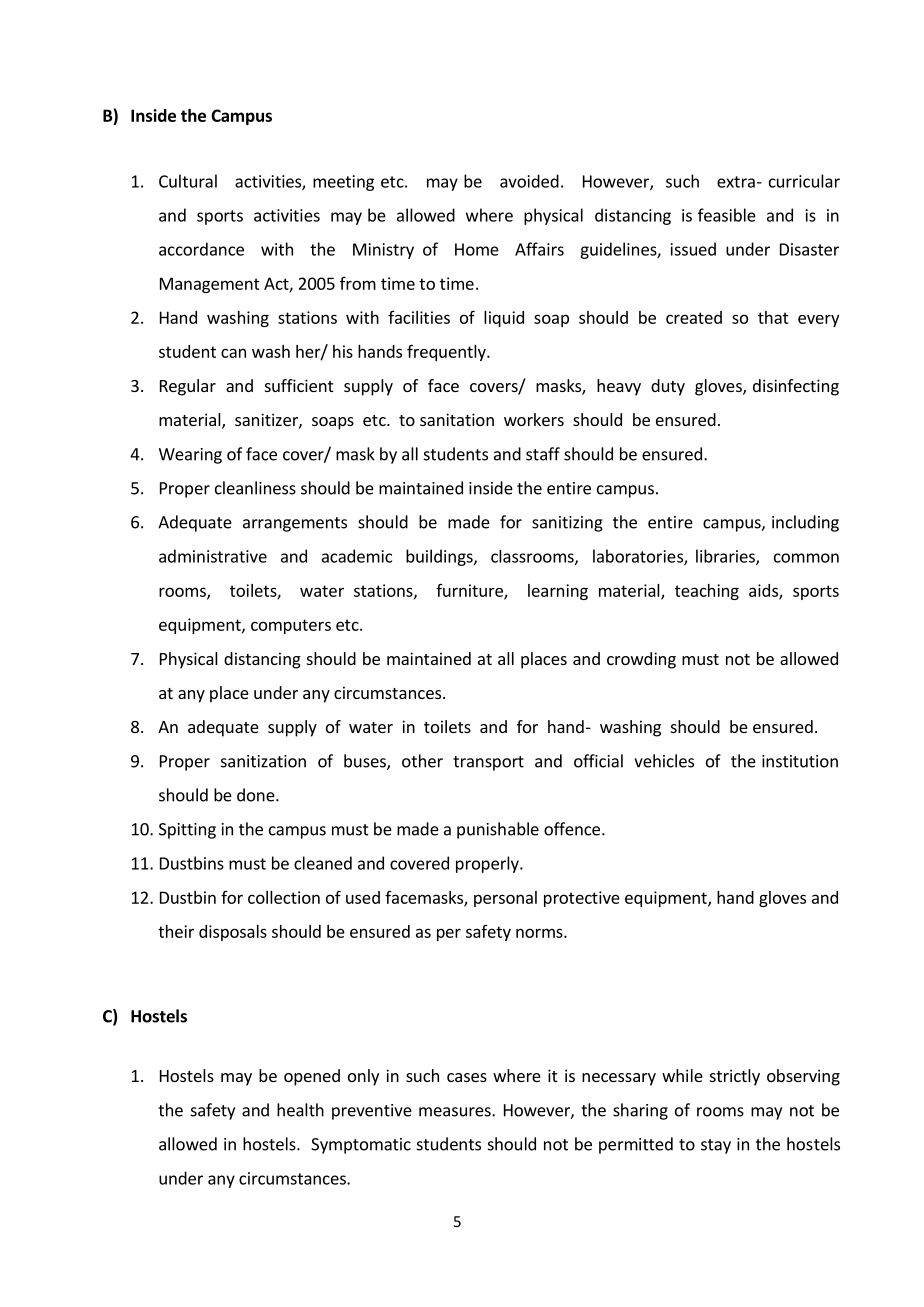 This screenshot has height=1307, width=924. What do you see at coordinates (300, 1110) in the screenshot?
I see `health` at bounding box center [300, 1110].
